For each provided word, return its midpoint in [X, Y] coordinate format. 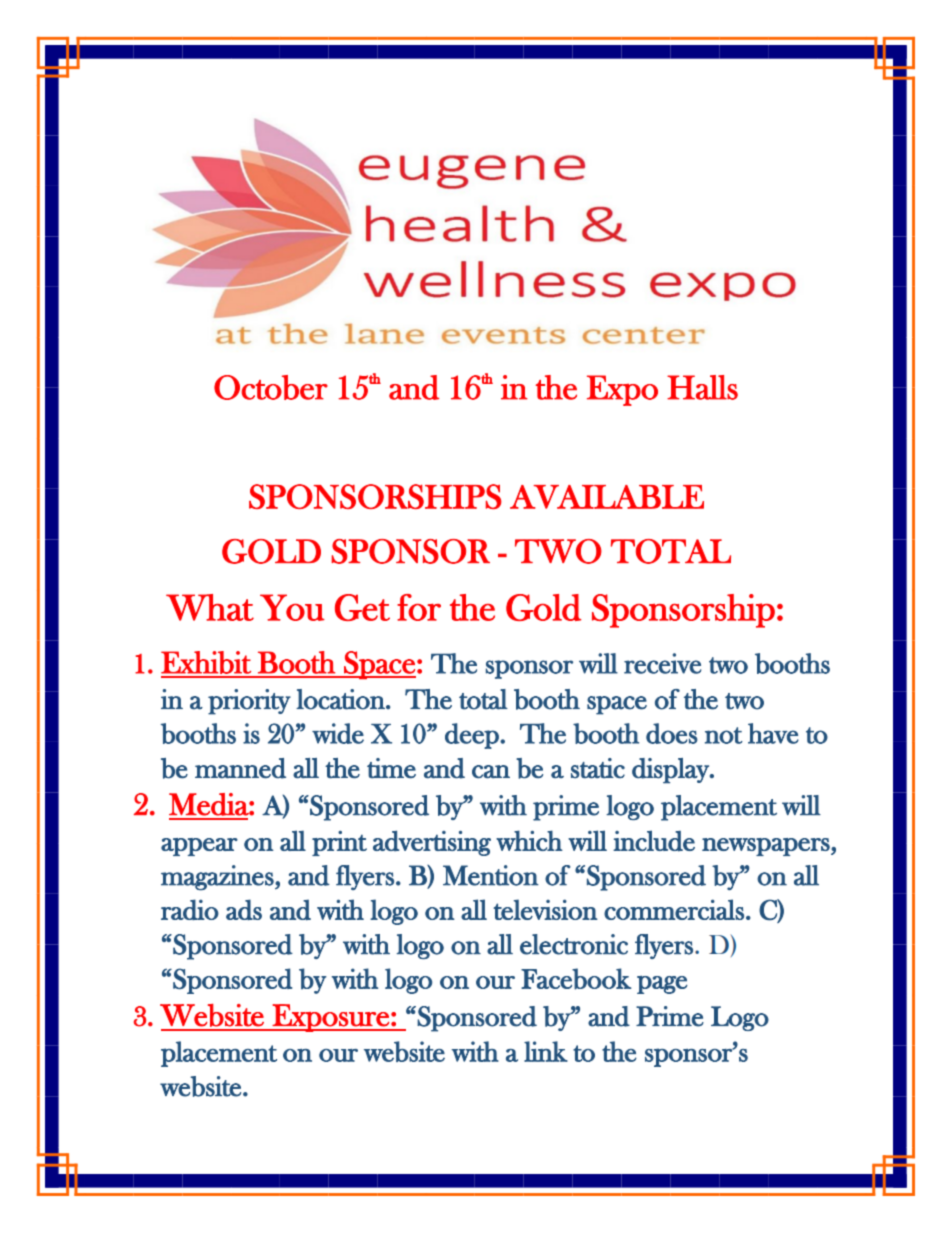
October [271, 387]
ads [244, 909]
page [662, 985]
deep [473, 736]
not [724, 735]
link [546, 1051]
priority [249, 702]
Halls [702, 387]
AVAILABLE [607, 497]
